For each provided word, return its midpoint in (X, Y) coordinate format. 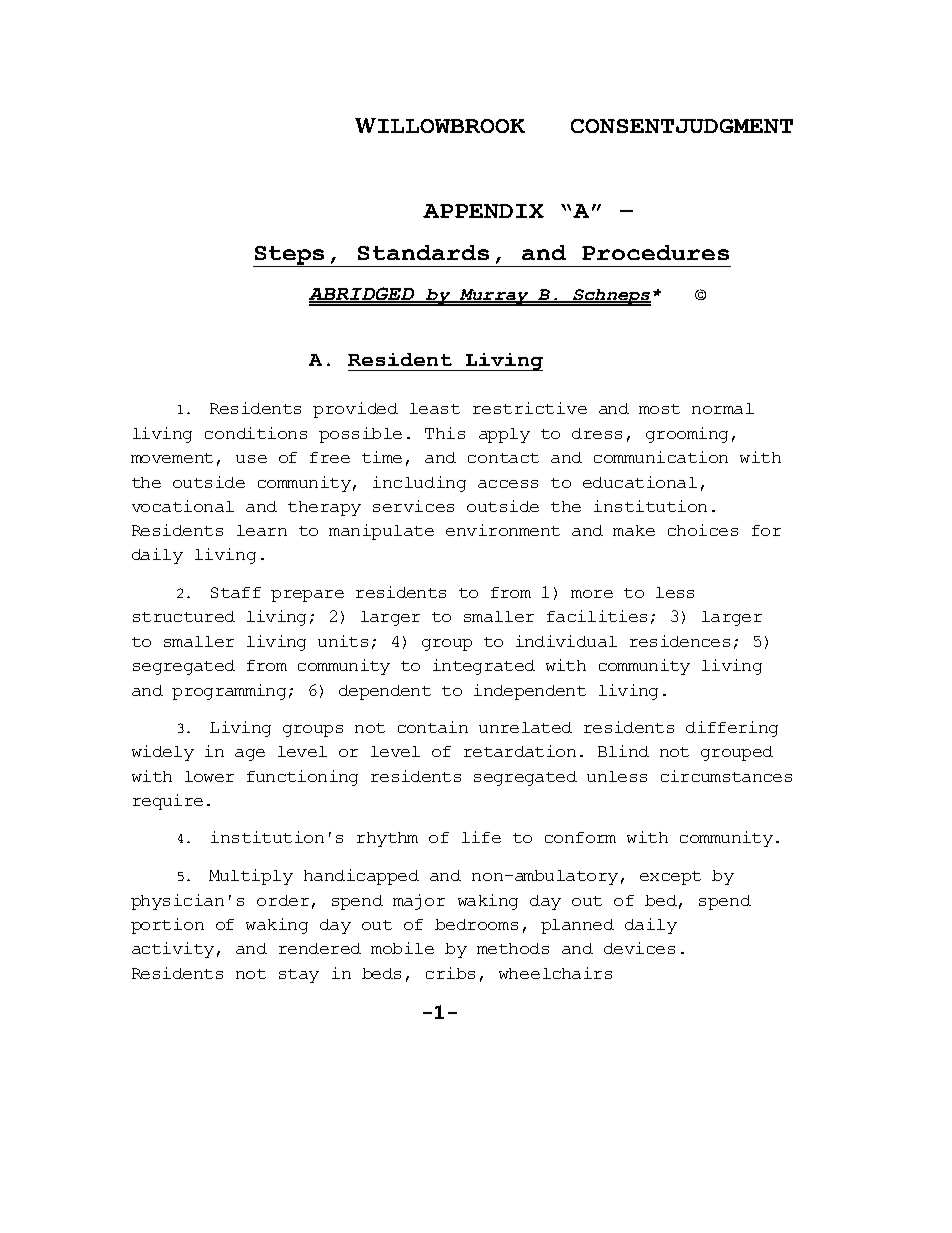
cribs (450, 973)
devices (639, 948)
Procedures (655, 252)
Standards (423, 252)
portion (167, 926)
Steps (290, 256)
